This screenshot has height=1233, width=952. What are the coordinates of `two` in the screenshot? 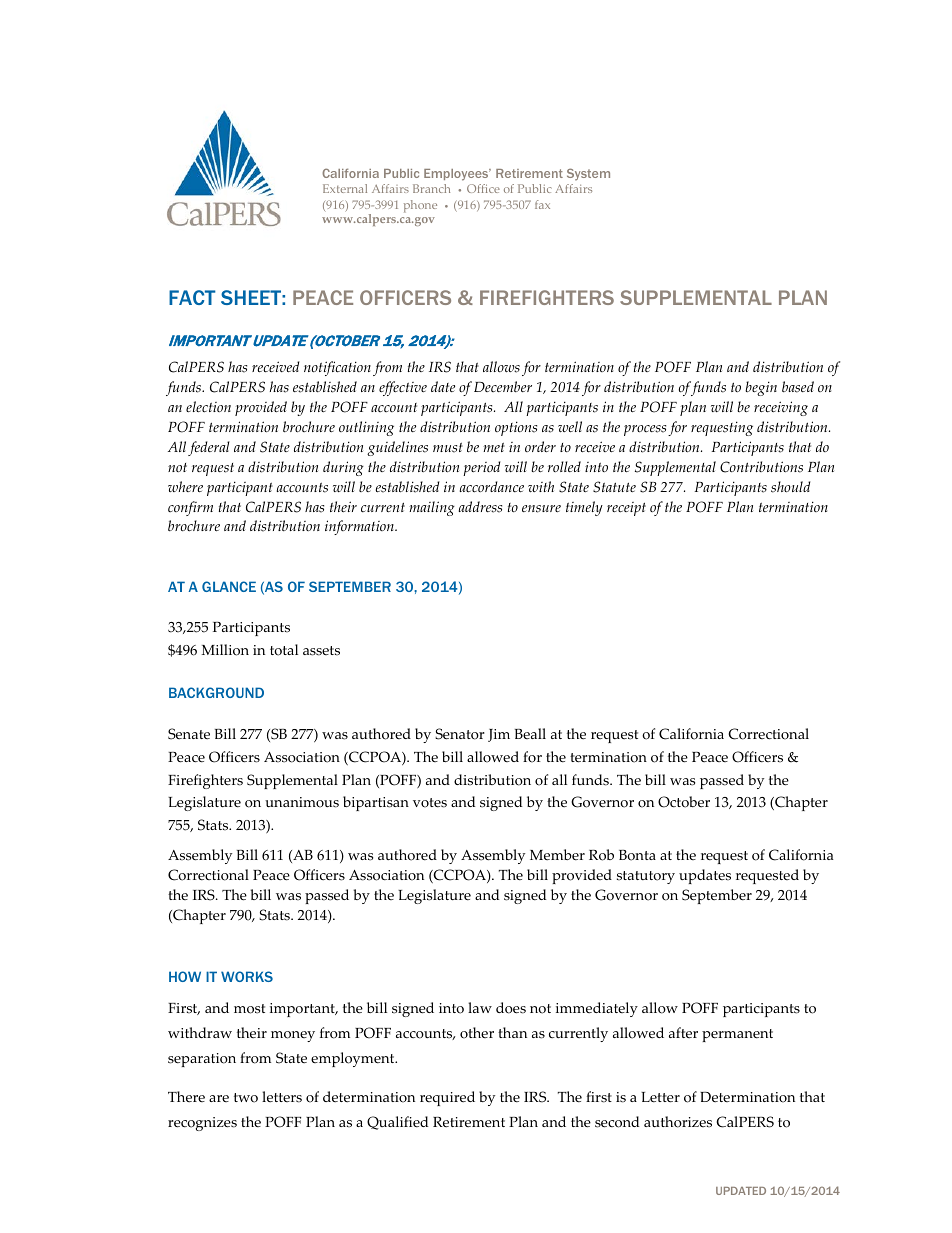 It's located at (246, 1098).
